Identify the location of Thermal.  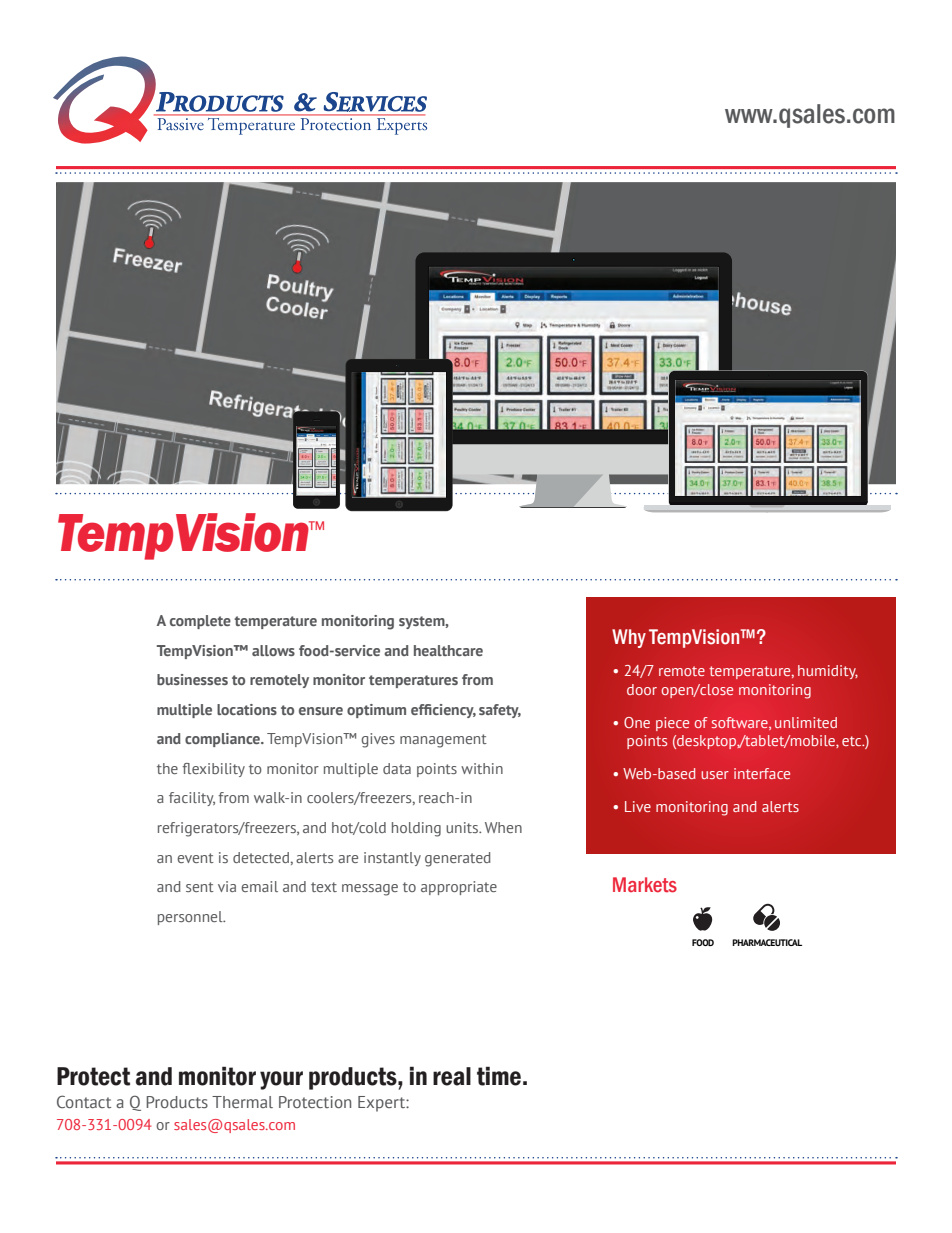
(242, 1102).
